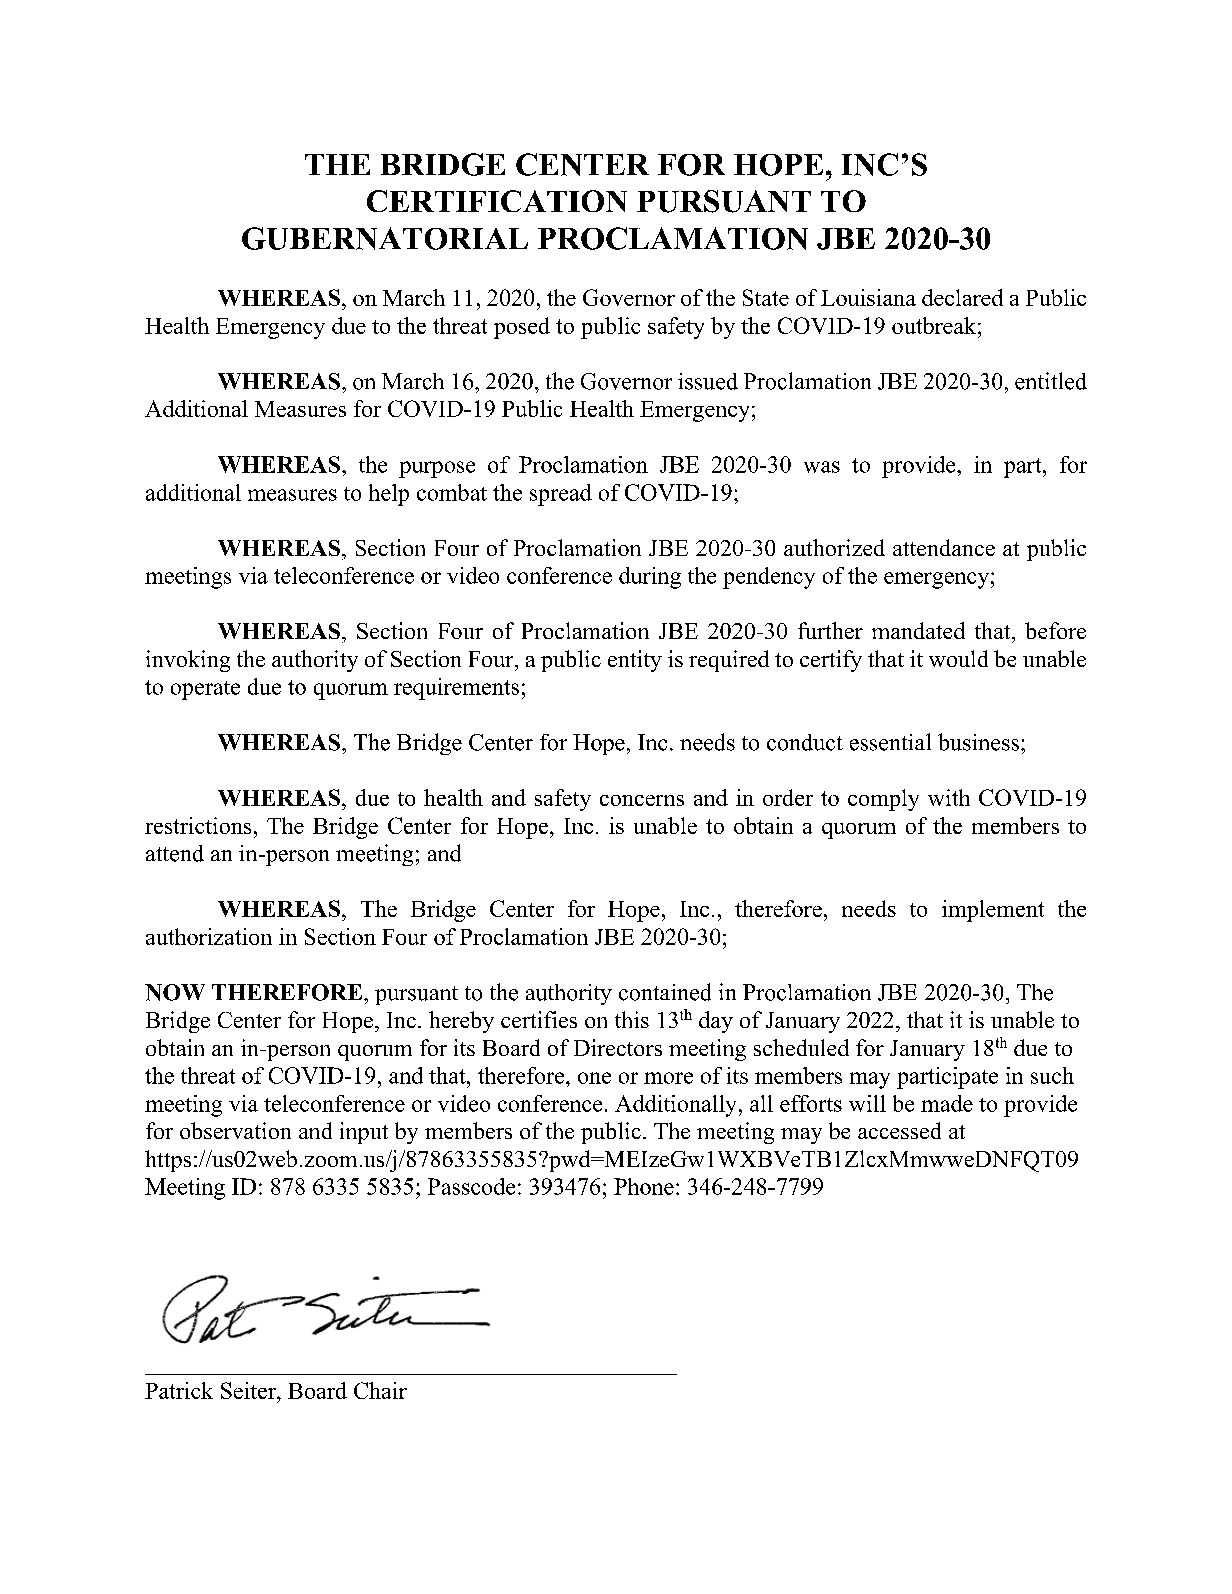 This document has height=1594, width=1232. I want to click on GUBERNATORIAL, so click(385, 238).
